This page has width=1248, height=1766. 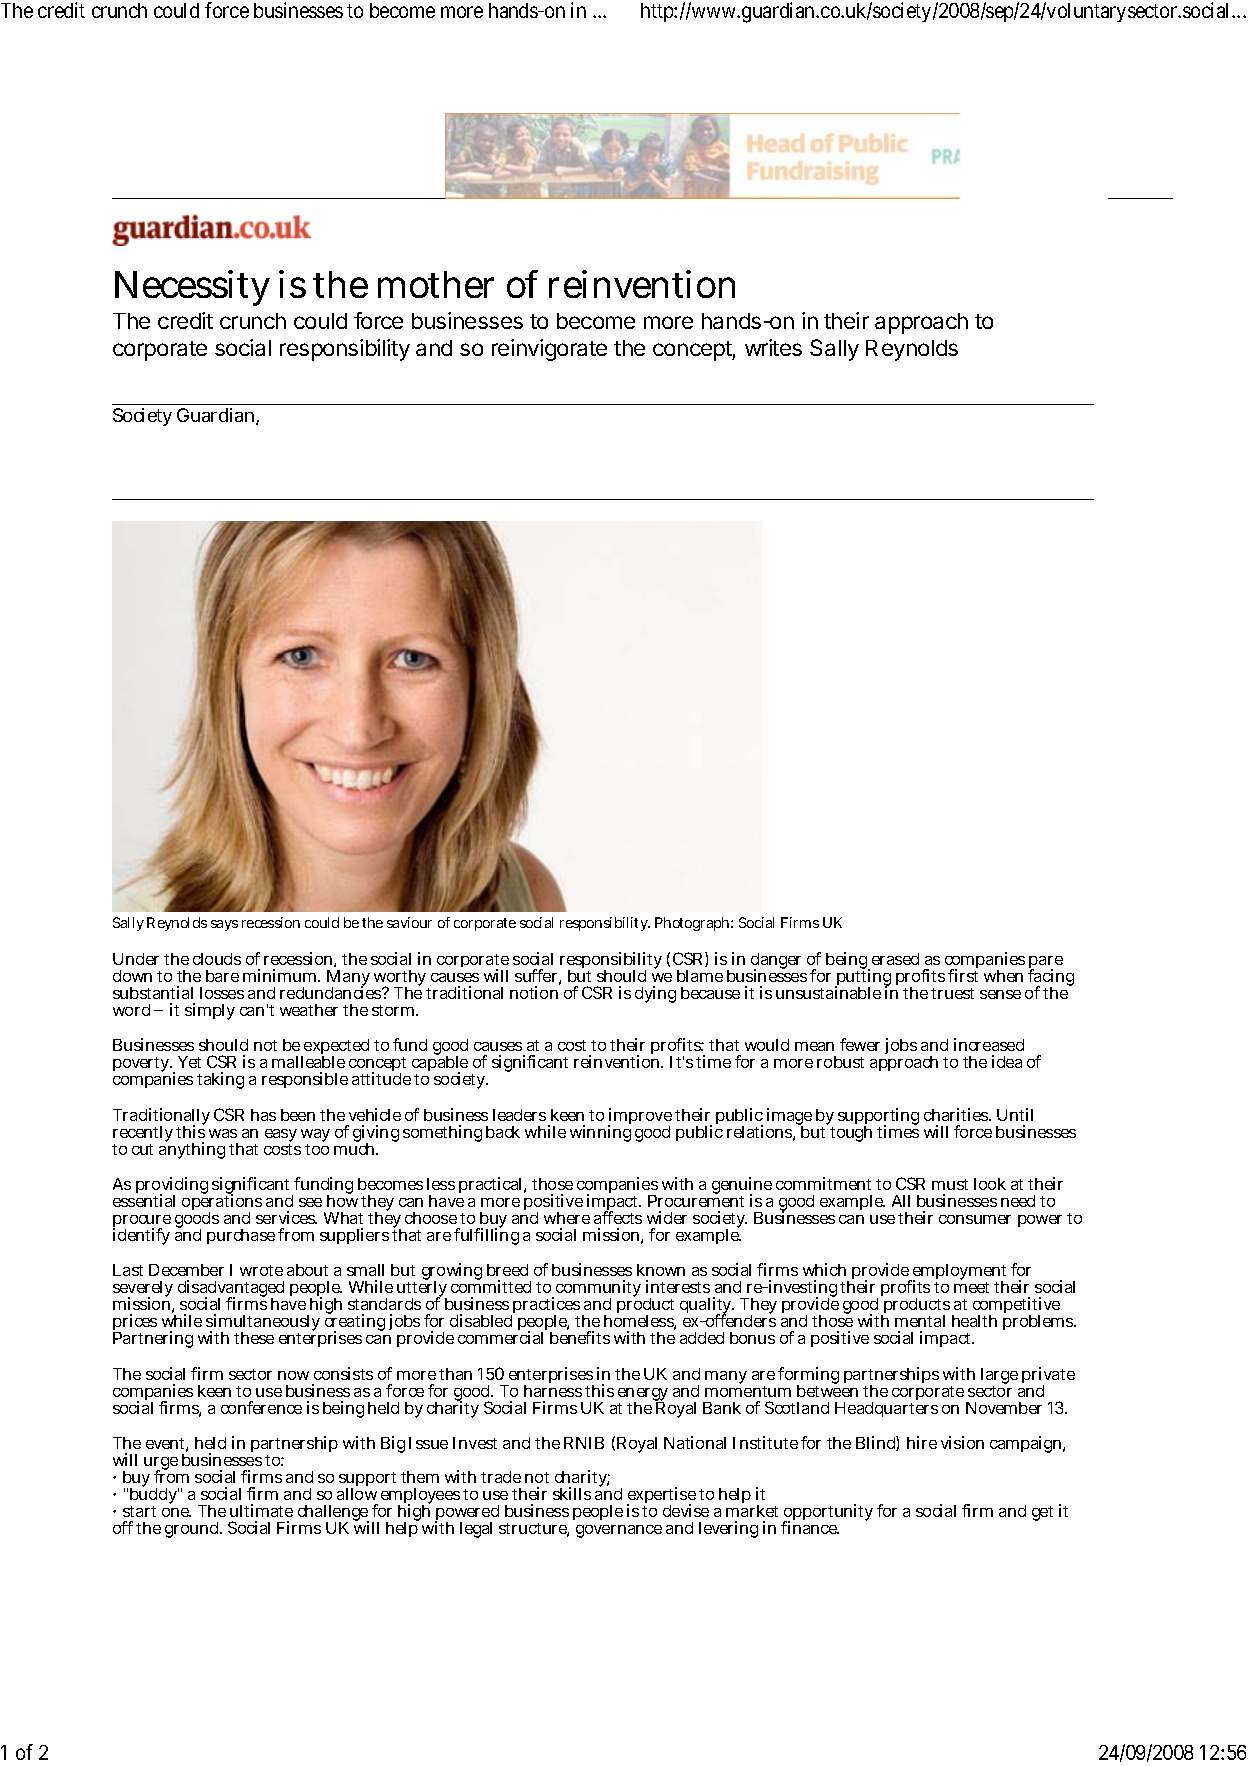 I want to click on erased, so click(x=895, y=959).
